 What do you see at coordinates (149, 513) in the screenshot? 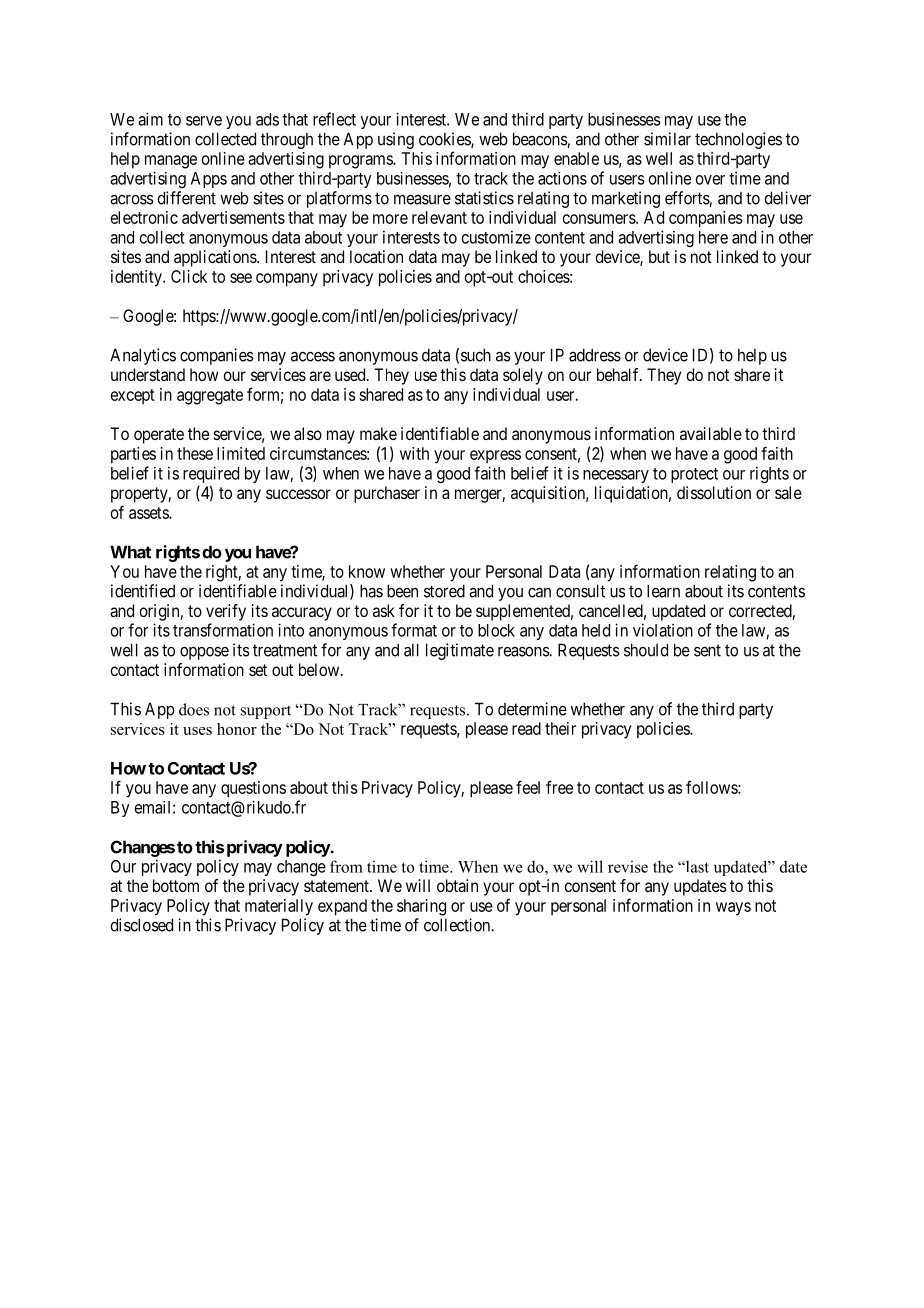
I see `assets` at bounding box center [149, 513].
